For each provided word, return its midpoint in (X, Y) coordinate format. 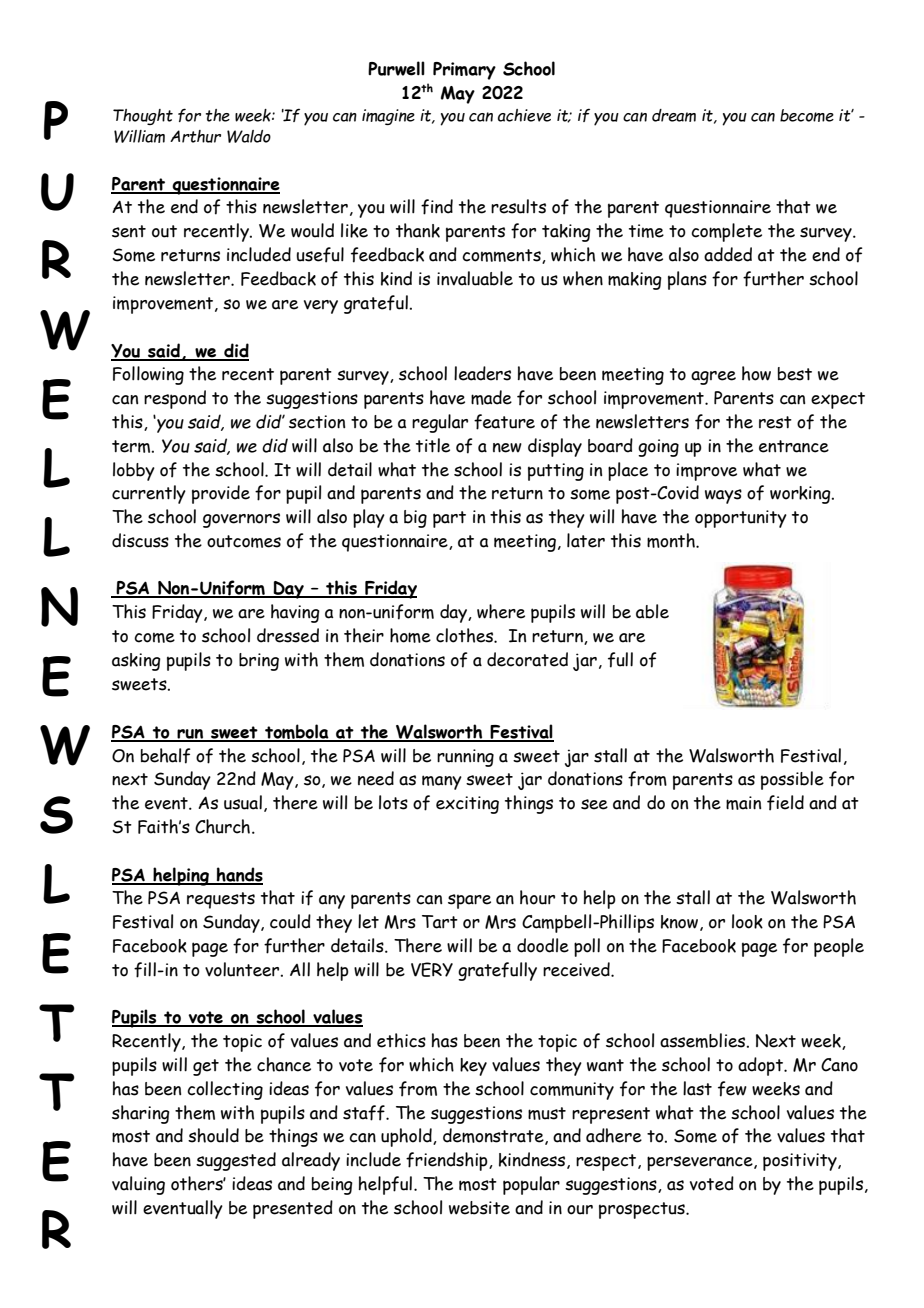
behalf (165, 756)
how (756, 373)
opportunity (741, 519)
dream (674, 115)
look (747, 921)
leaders (482, 373)
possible (792, 780)
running (465, 758)
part (449, 519)
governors (241, 520)
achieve (524, 115)
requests (221, 900)
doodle (543, 945)
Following (148, 375)
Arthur (195, 136)
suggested (236, 1161)
